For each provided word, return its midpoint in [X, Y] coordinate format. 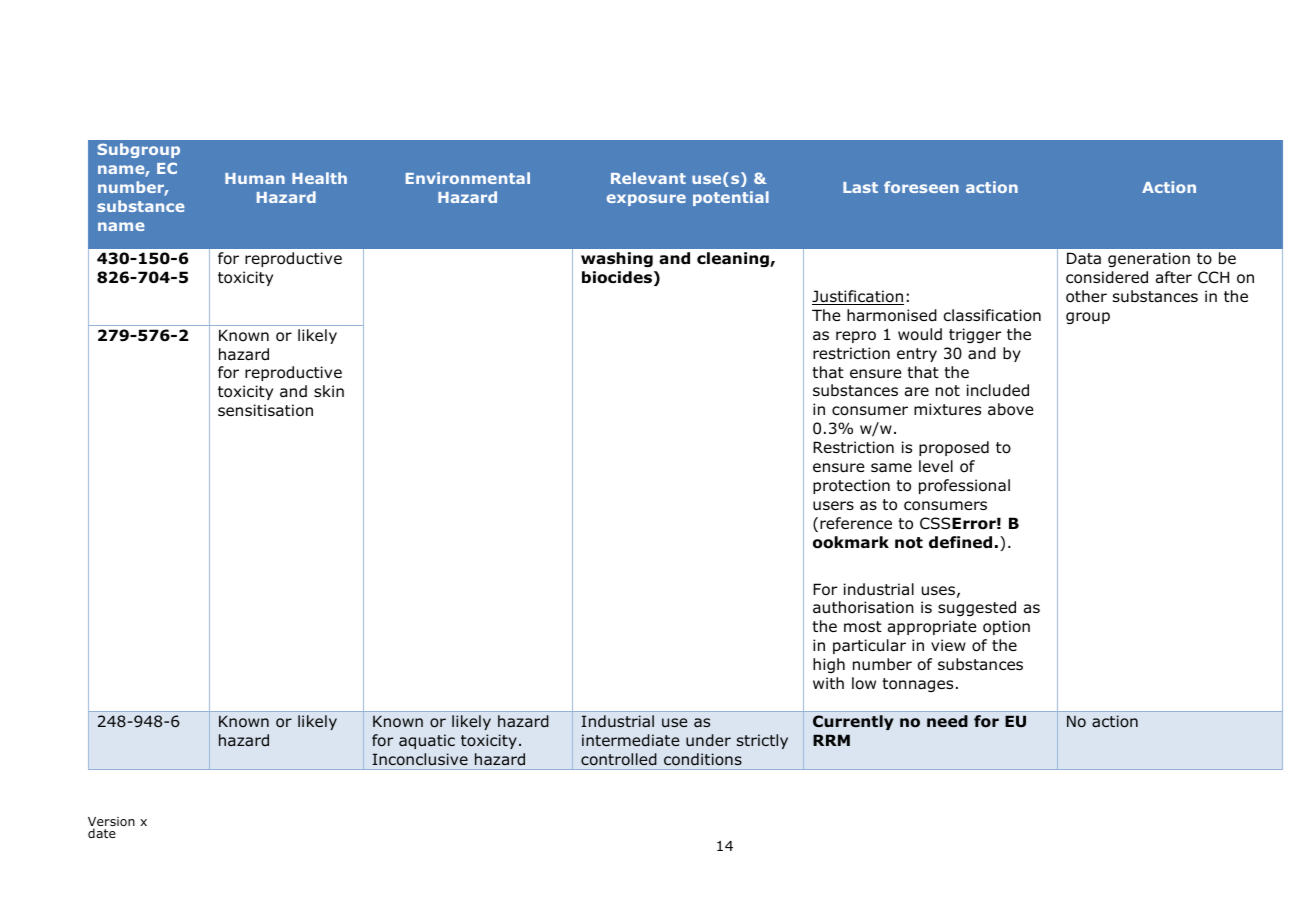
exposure [646, 200]
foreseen [921, 187]
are [917, 392]
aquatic [427, 741]
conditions [703, 759]
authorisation [863, 607]
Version [111, 823]
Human [255, 178]
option [1006, 627]
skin [329, 391]
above [1011, 409]
